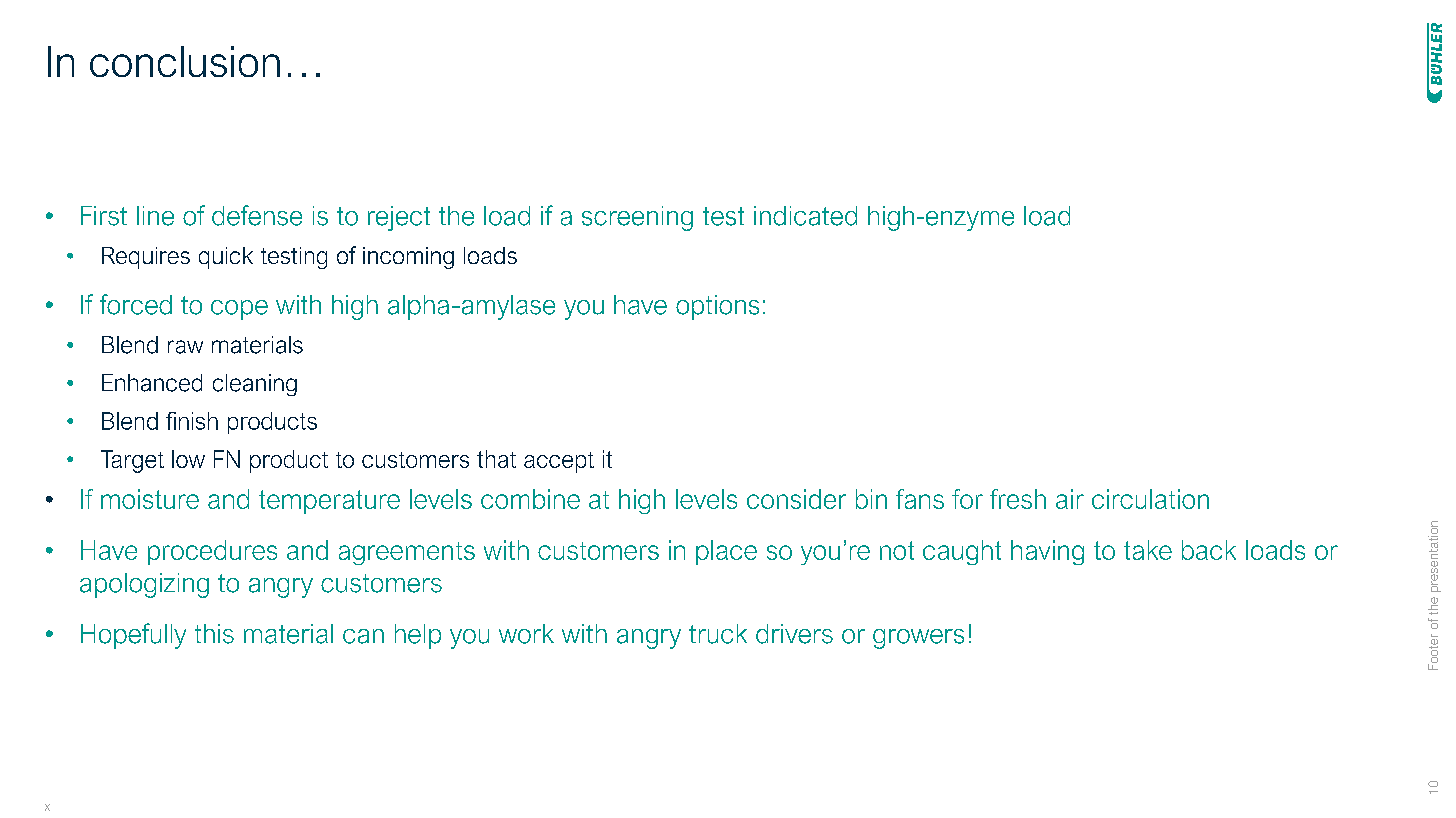 Image resolution: width=1456 pixels, height=818 pixels. Describe the element at coordinates (408, 258) in the page. I see `incoming` at that location.
